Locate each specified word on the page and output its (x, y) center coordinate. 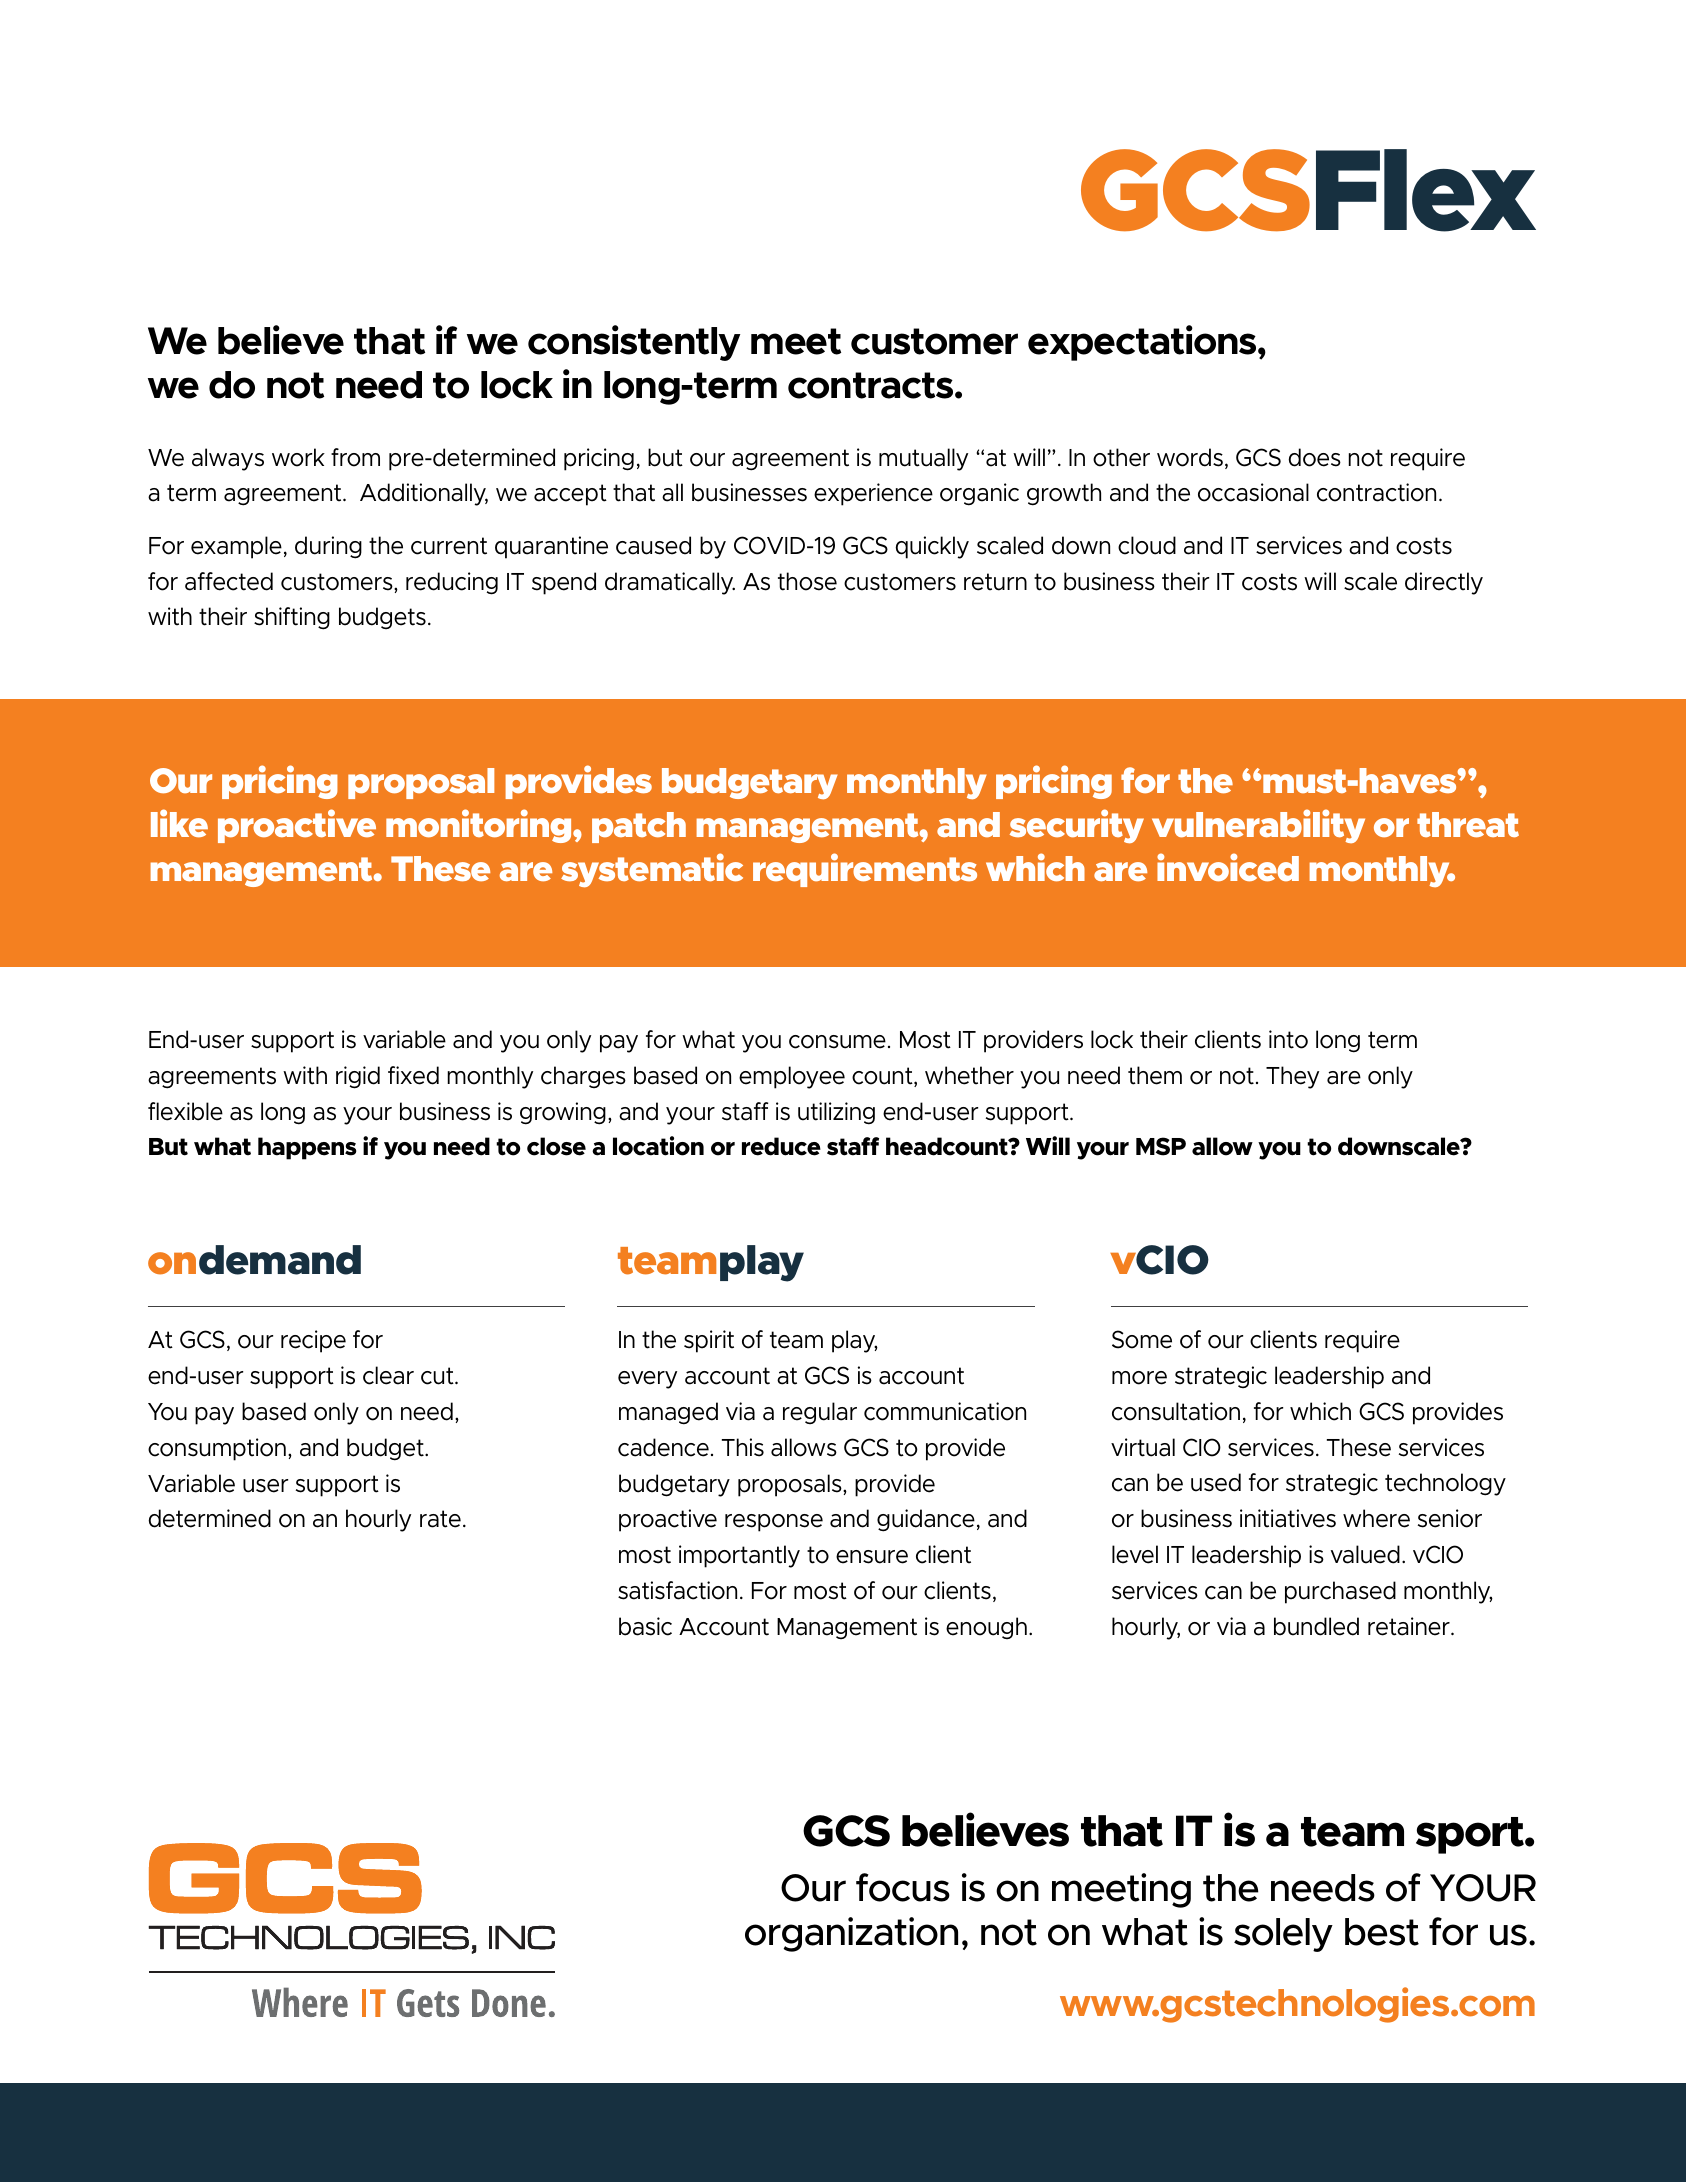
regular (820, 1413)
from (355, 457)
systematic (652, 870)
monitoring (480, 826)
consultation (1176, 1411)
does (1314, 457)
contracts (872, 385)
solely (1283, 1935)
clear (388, 1375)
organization (851, 1934)
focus (903, 1887)
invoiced (1228, 867)
